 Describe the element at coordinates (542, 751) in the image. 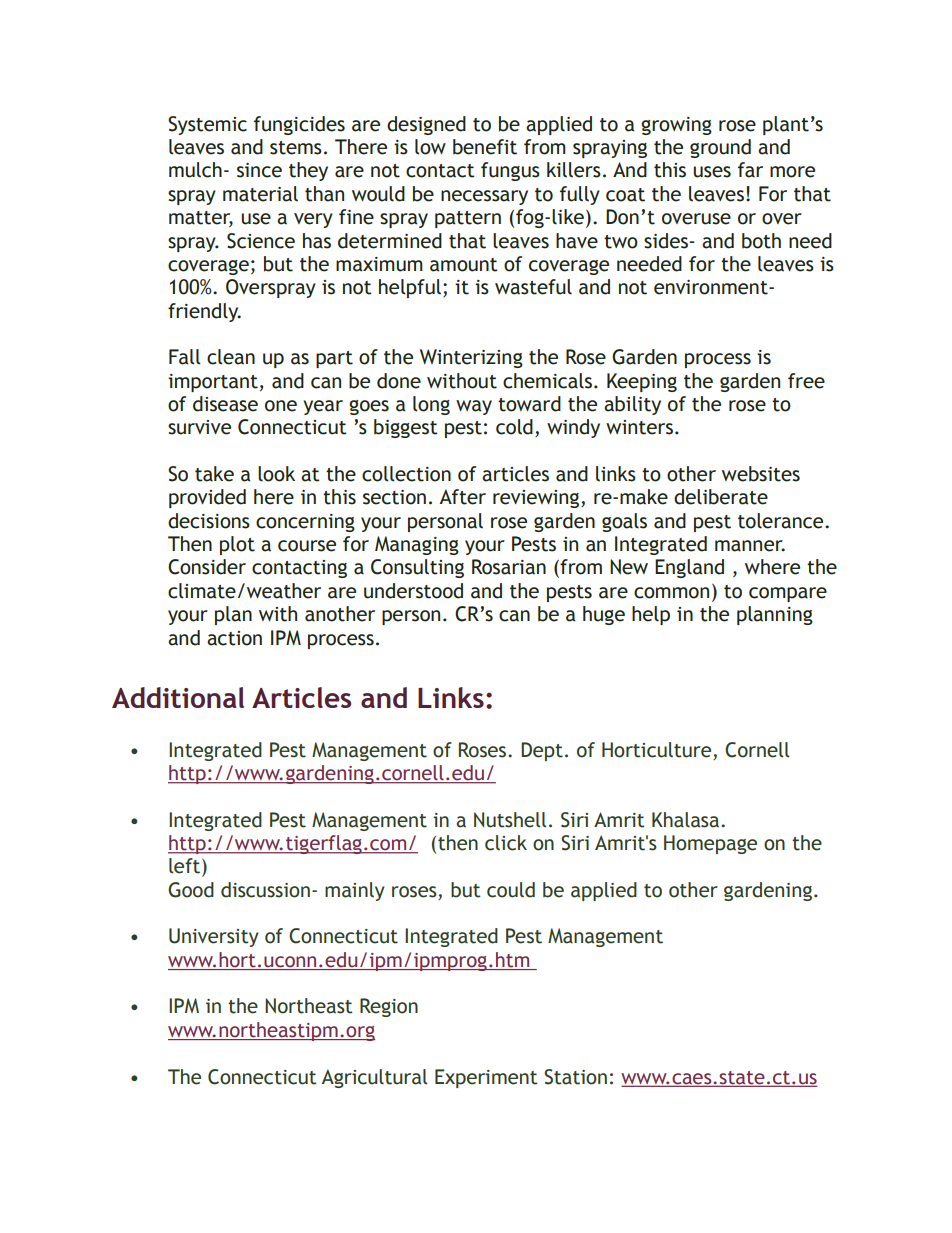

I see `Dept` at that location.
